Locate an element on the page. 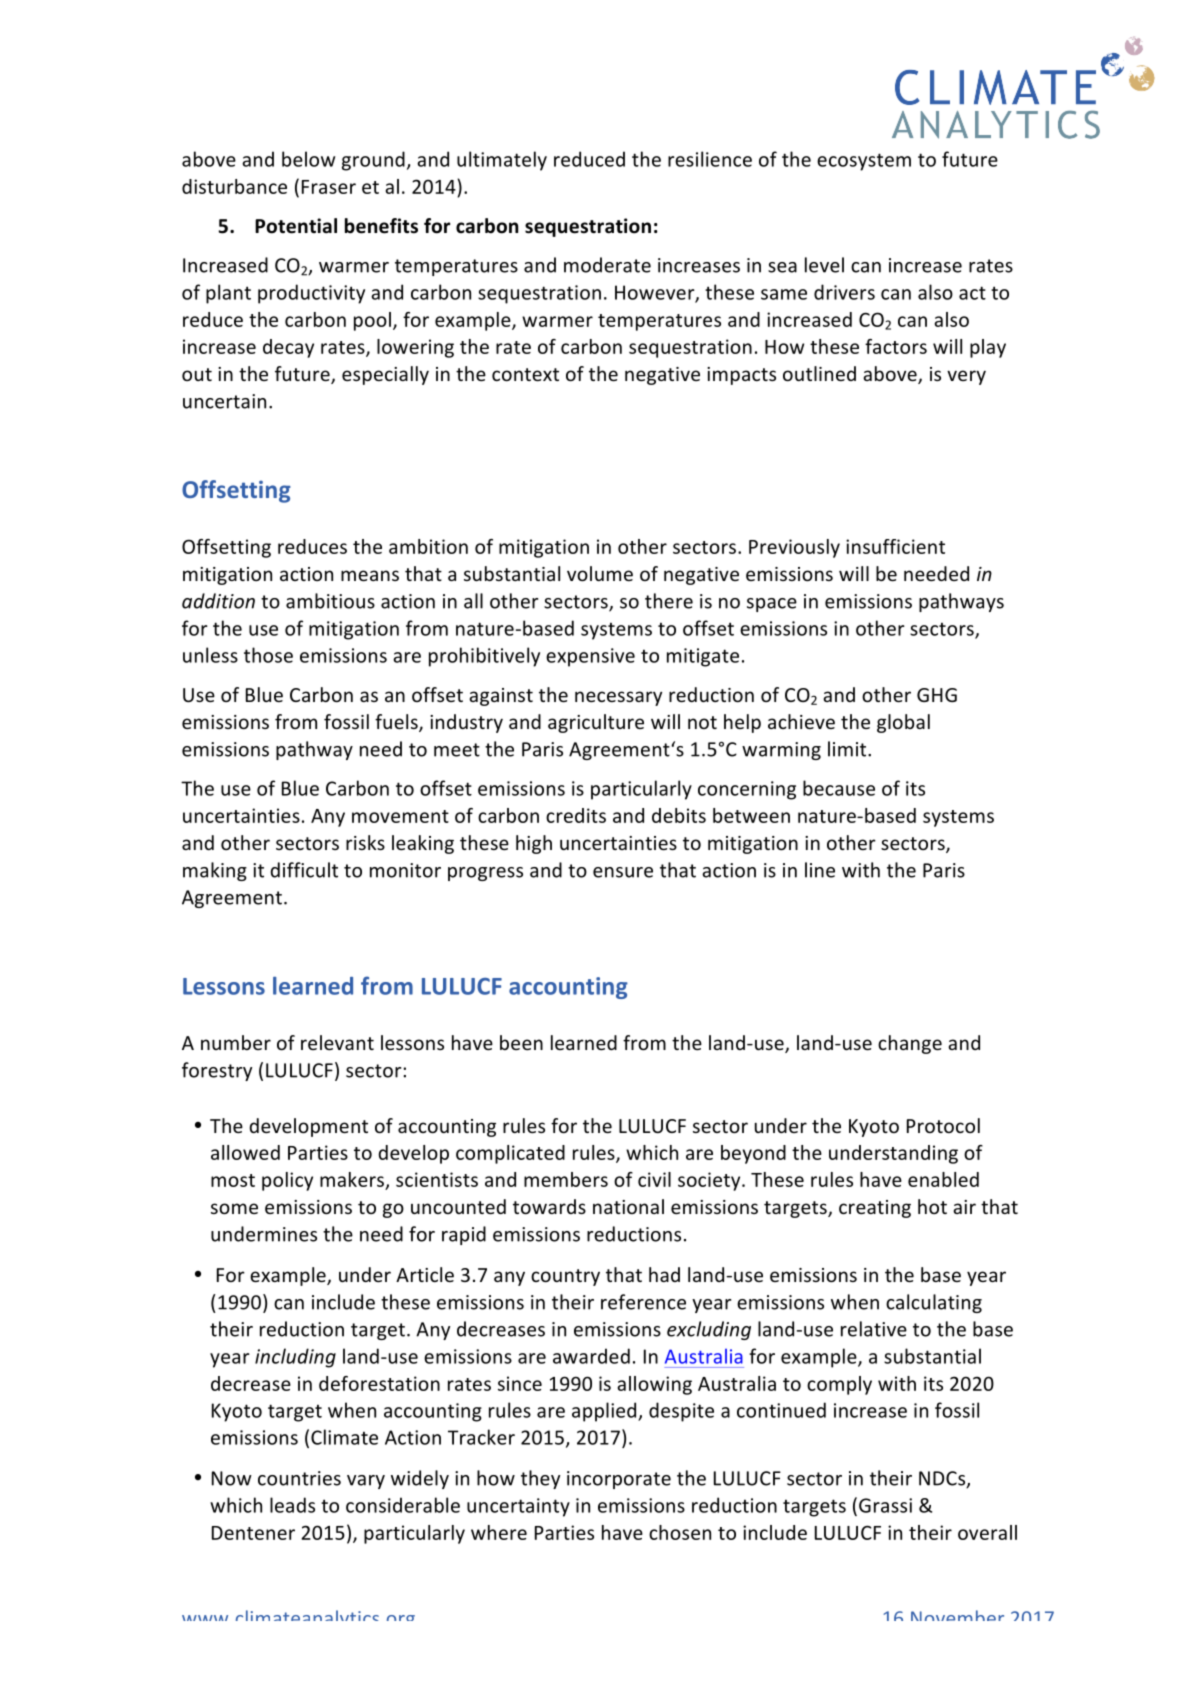  policy is located at coordinates (287, 1181).
